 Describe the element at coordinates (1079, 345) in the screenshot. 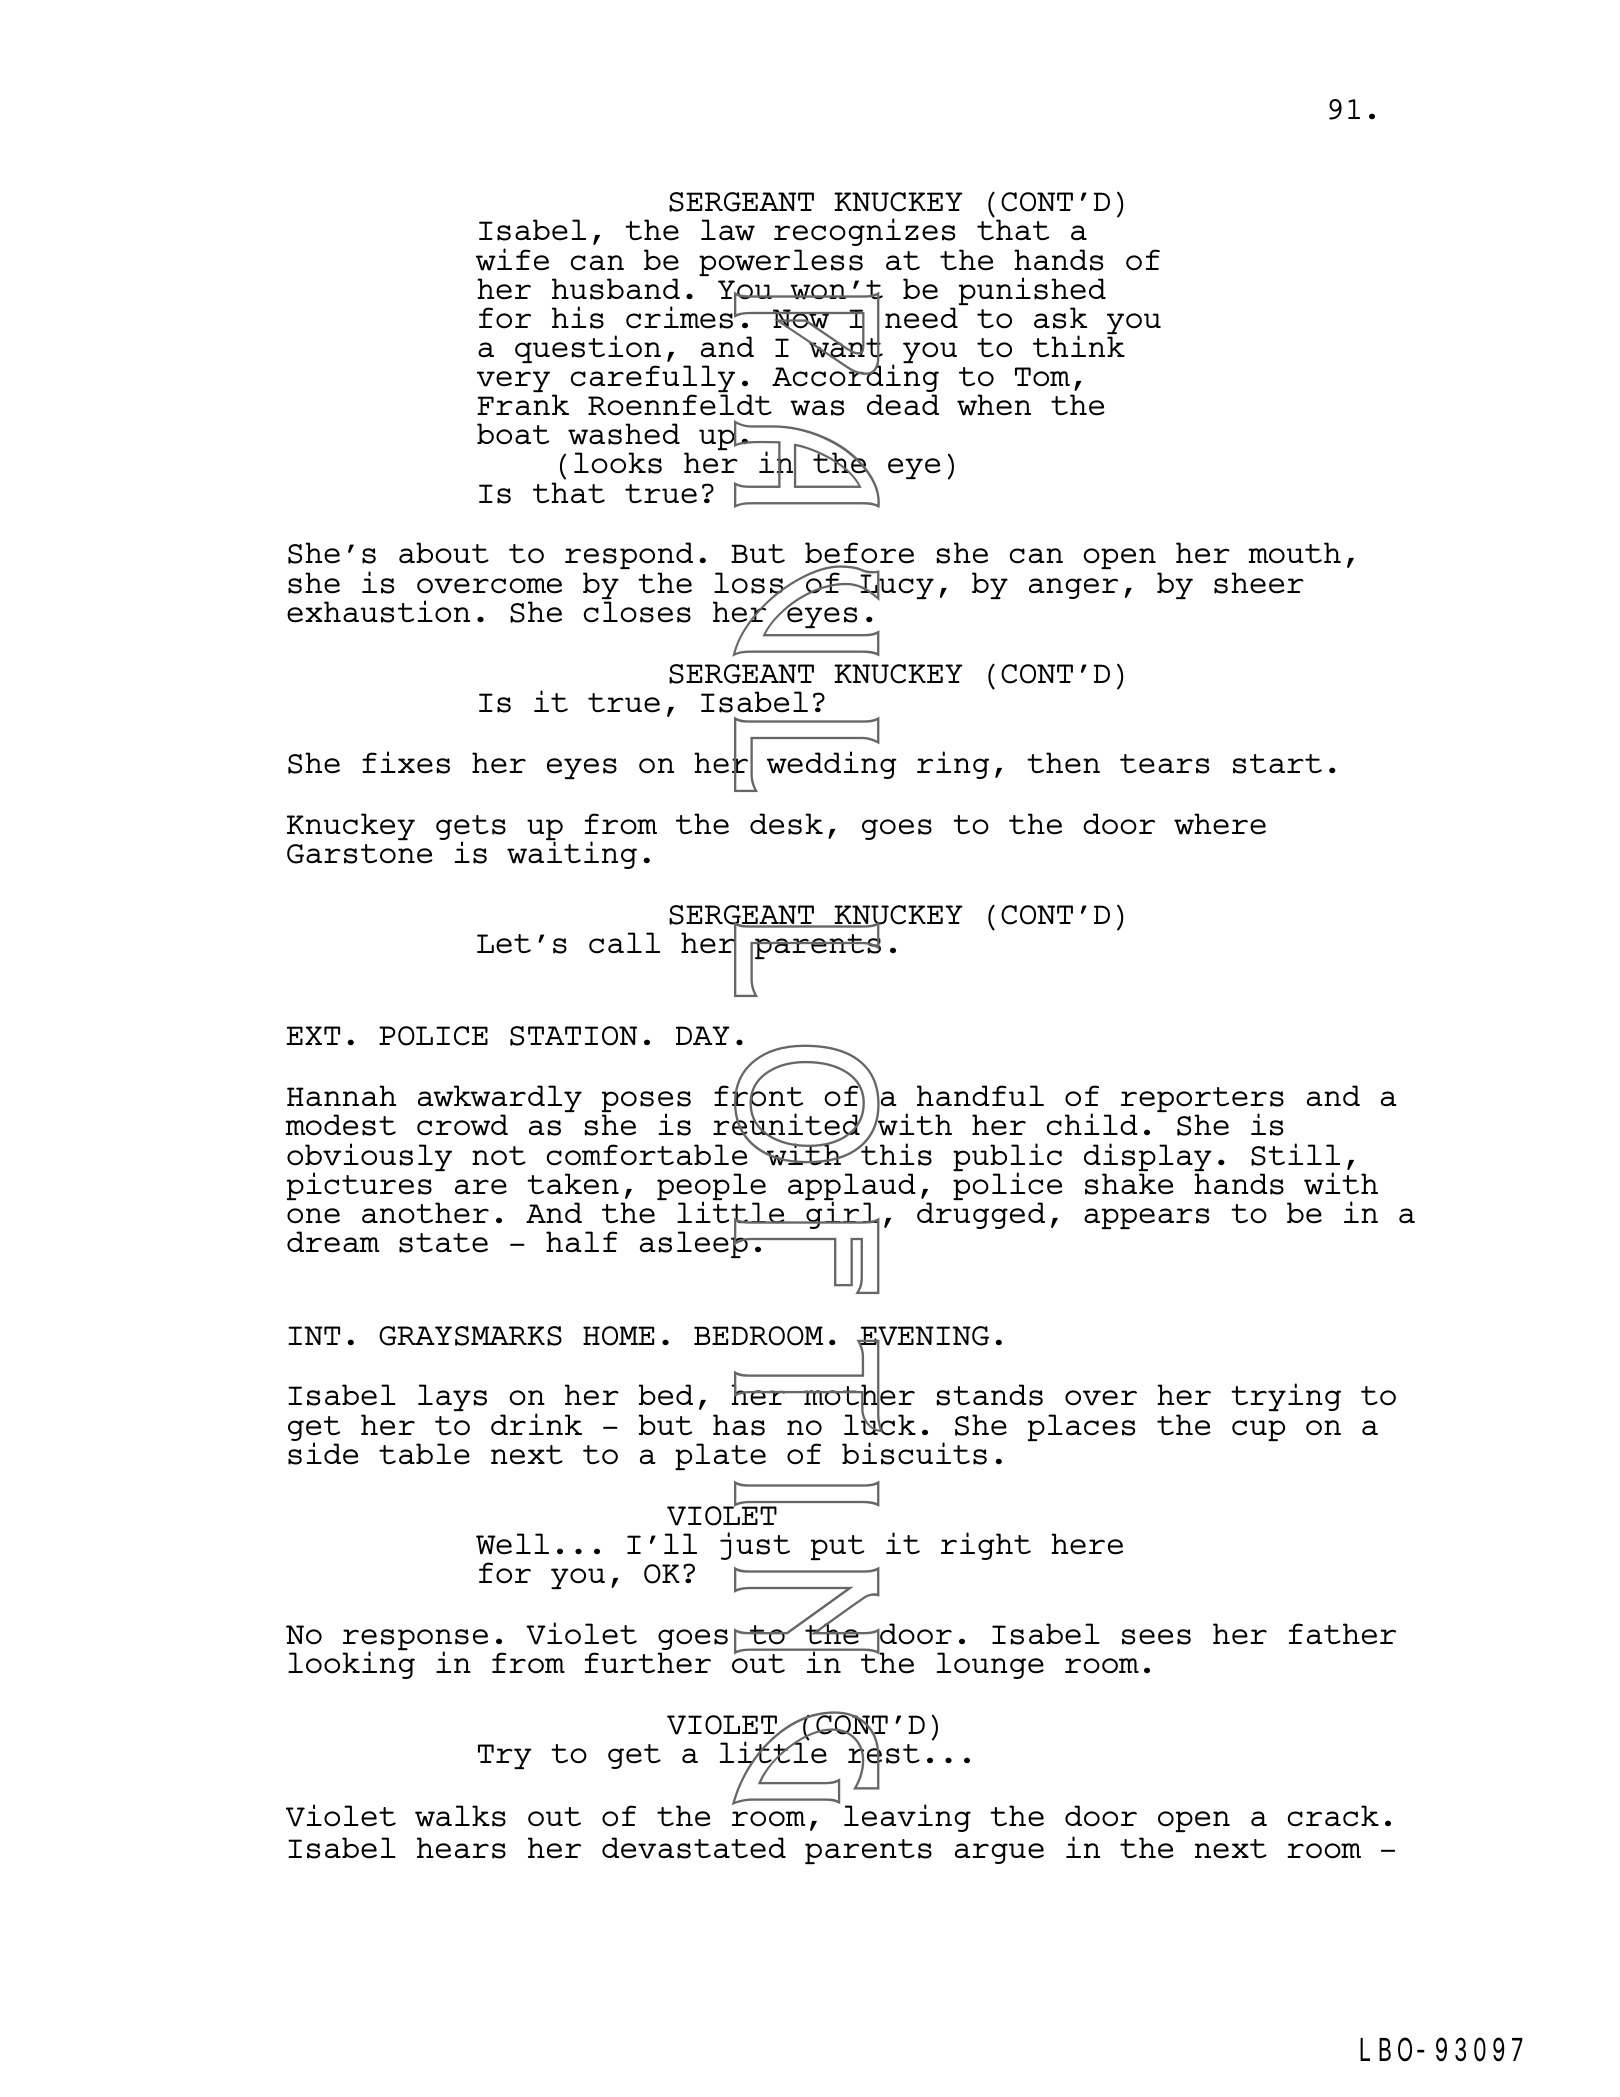

I see `think` at that location.
